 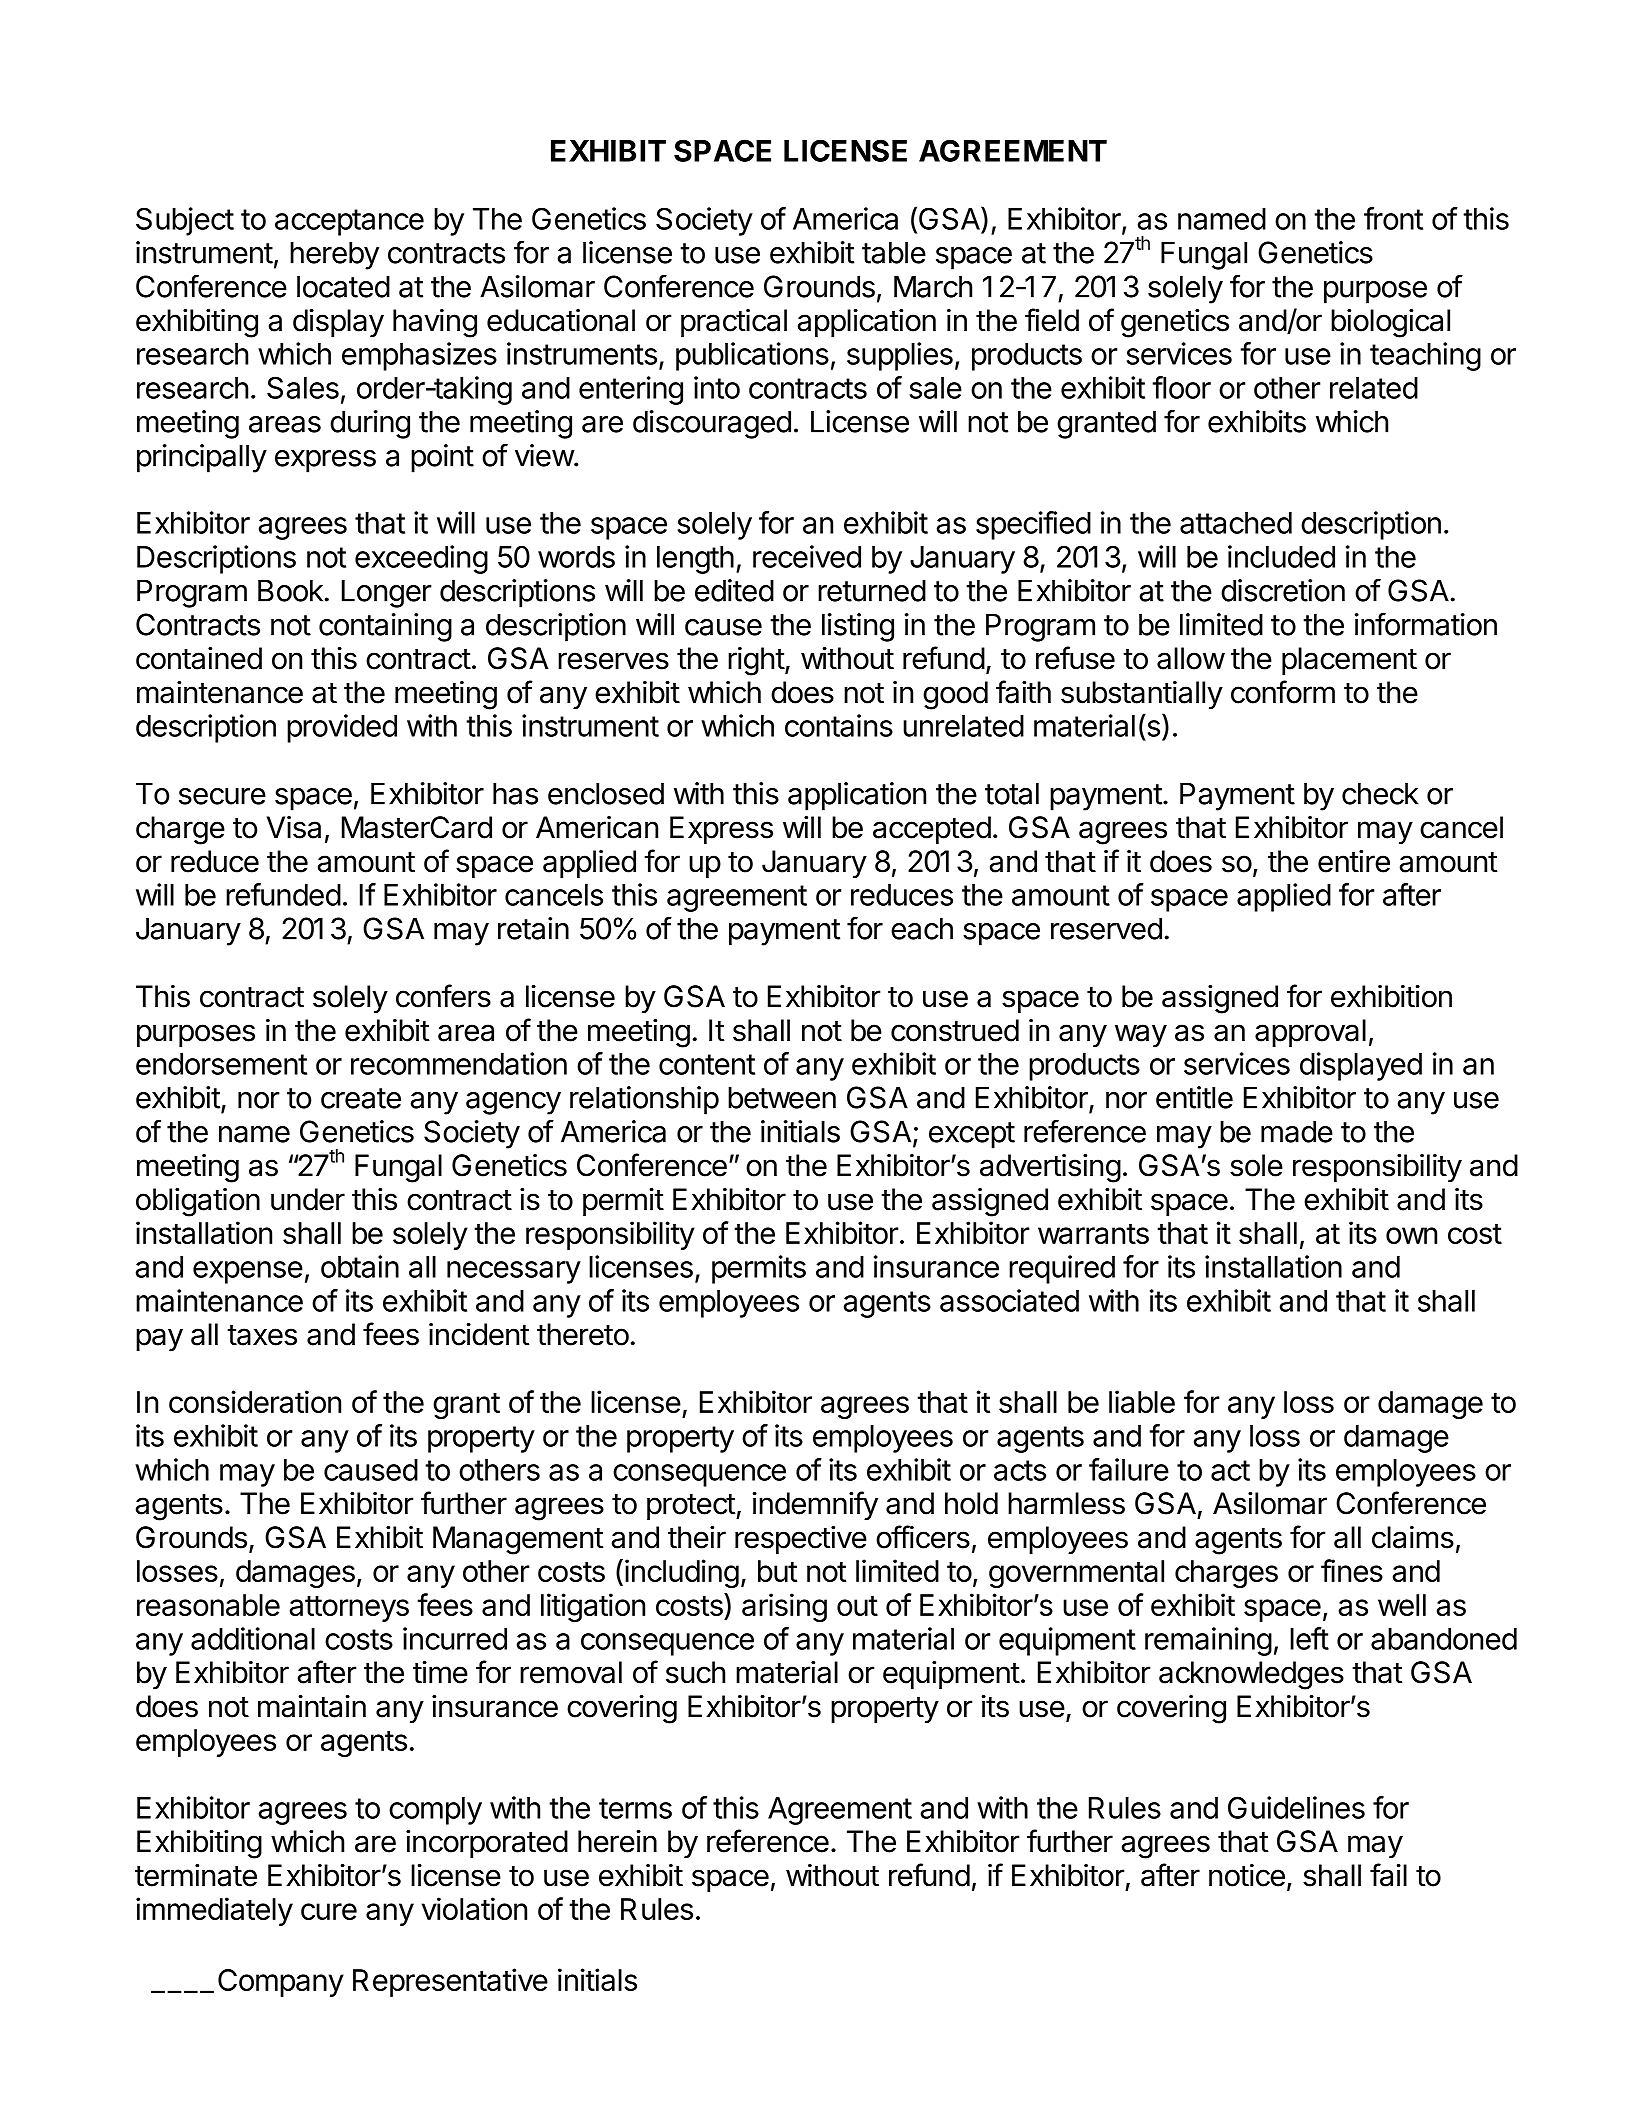 I want to click on contains, so click(x=839, y=725).
